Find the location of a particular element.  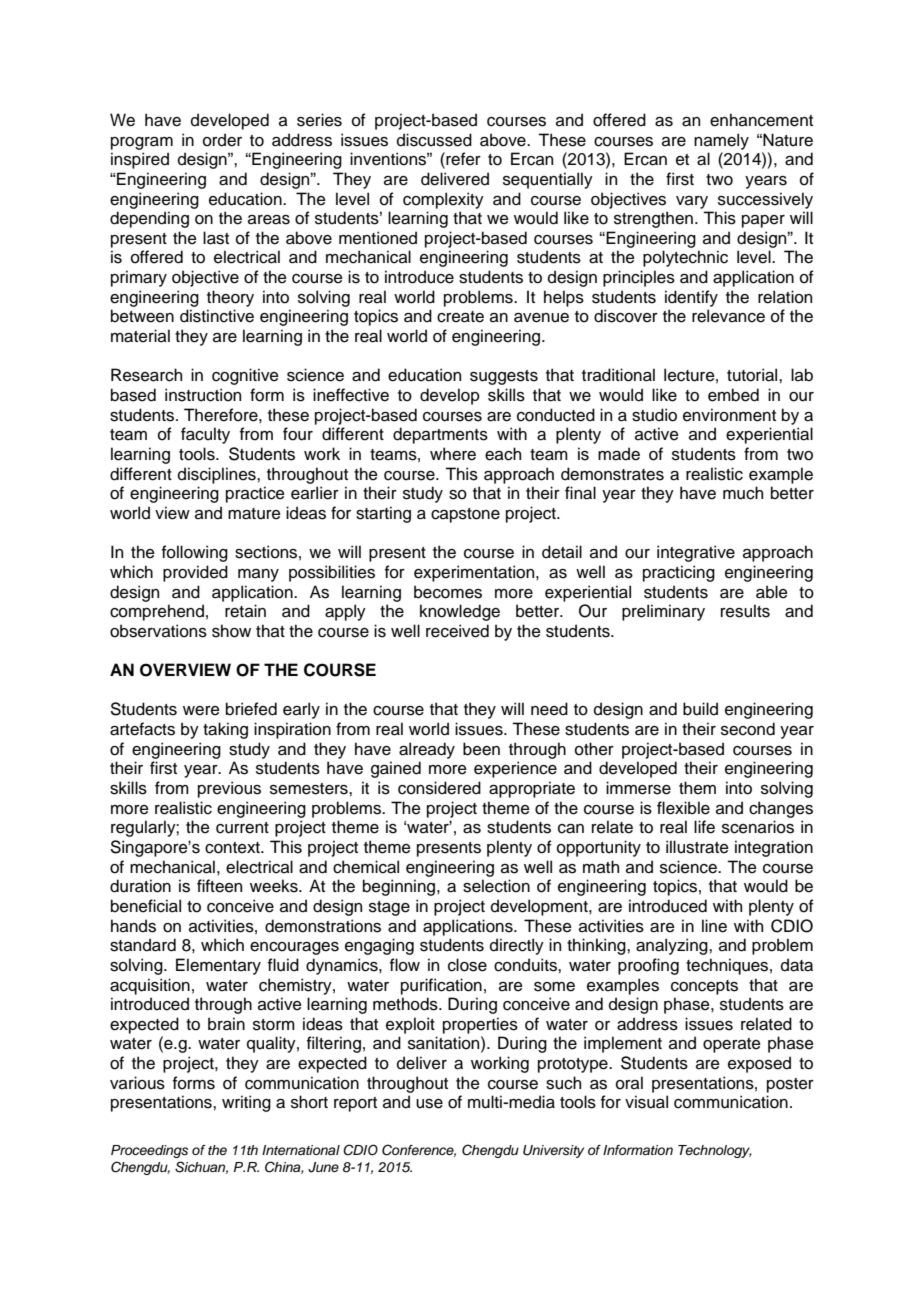

use is located at coordinates (429, 1104).
